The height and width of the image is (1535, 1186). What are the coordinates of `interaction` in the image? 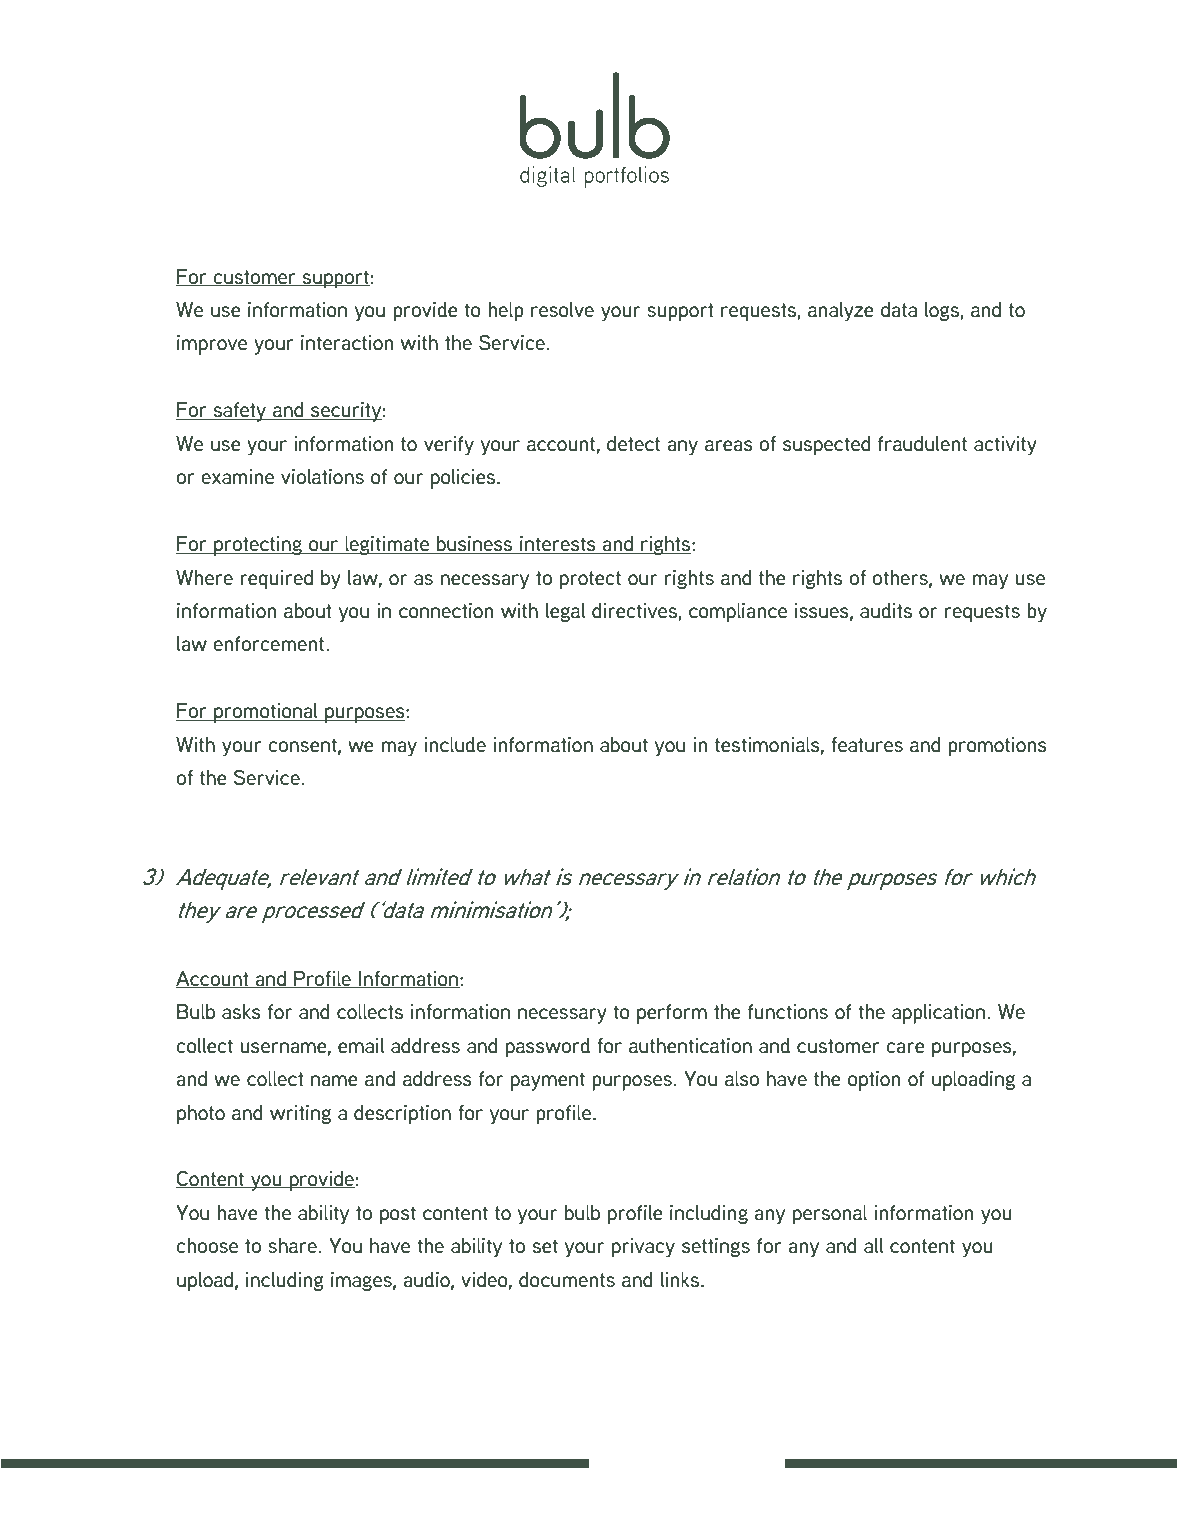 It's located at (347, 343).
